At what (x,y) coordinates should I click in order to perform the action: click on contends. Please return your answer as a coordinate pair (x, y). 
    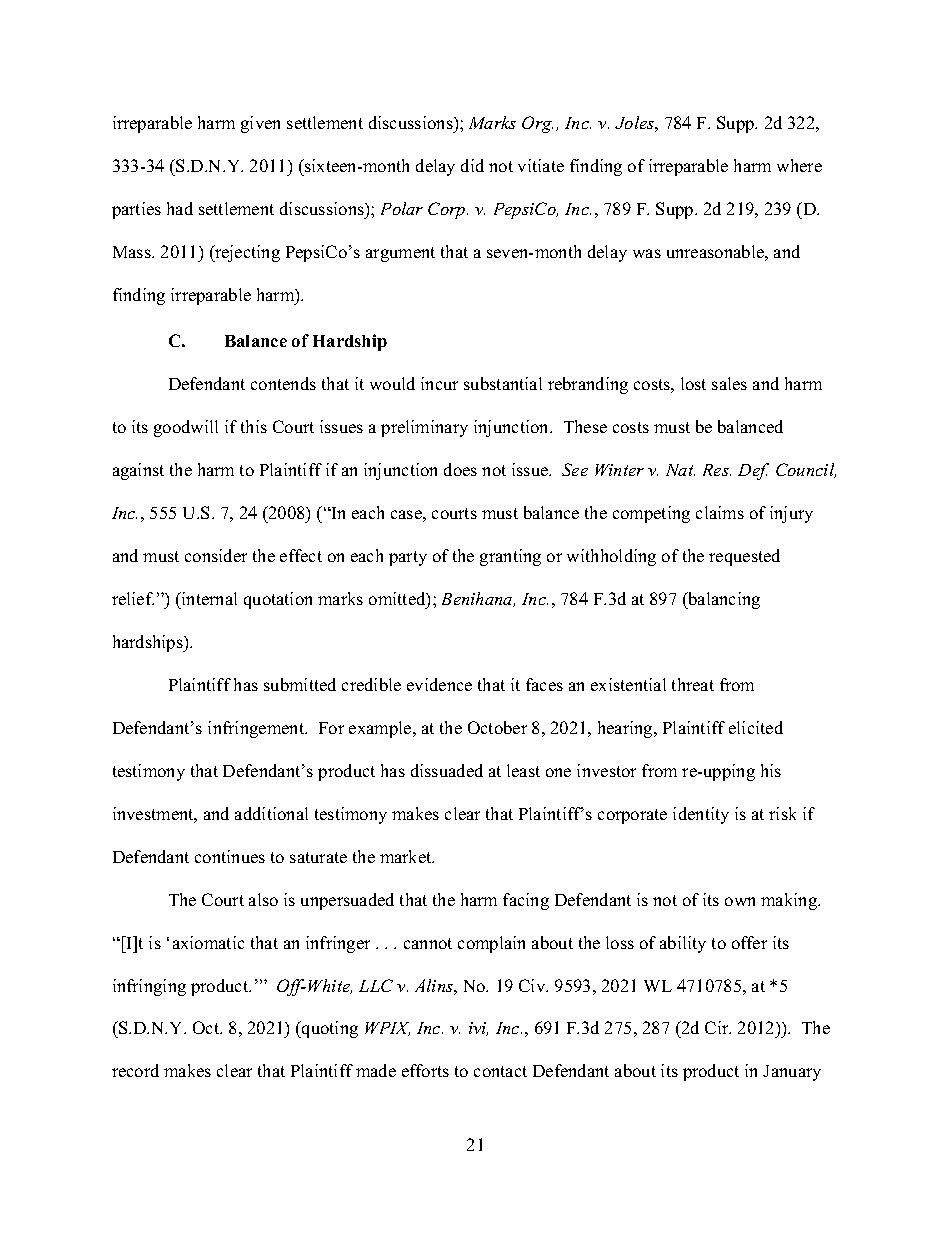
    Looking at the image, I should click on (283, 383).
